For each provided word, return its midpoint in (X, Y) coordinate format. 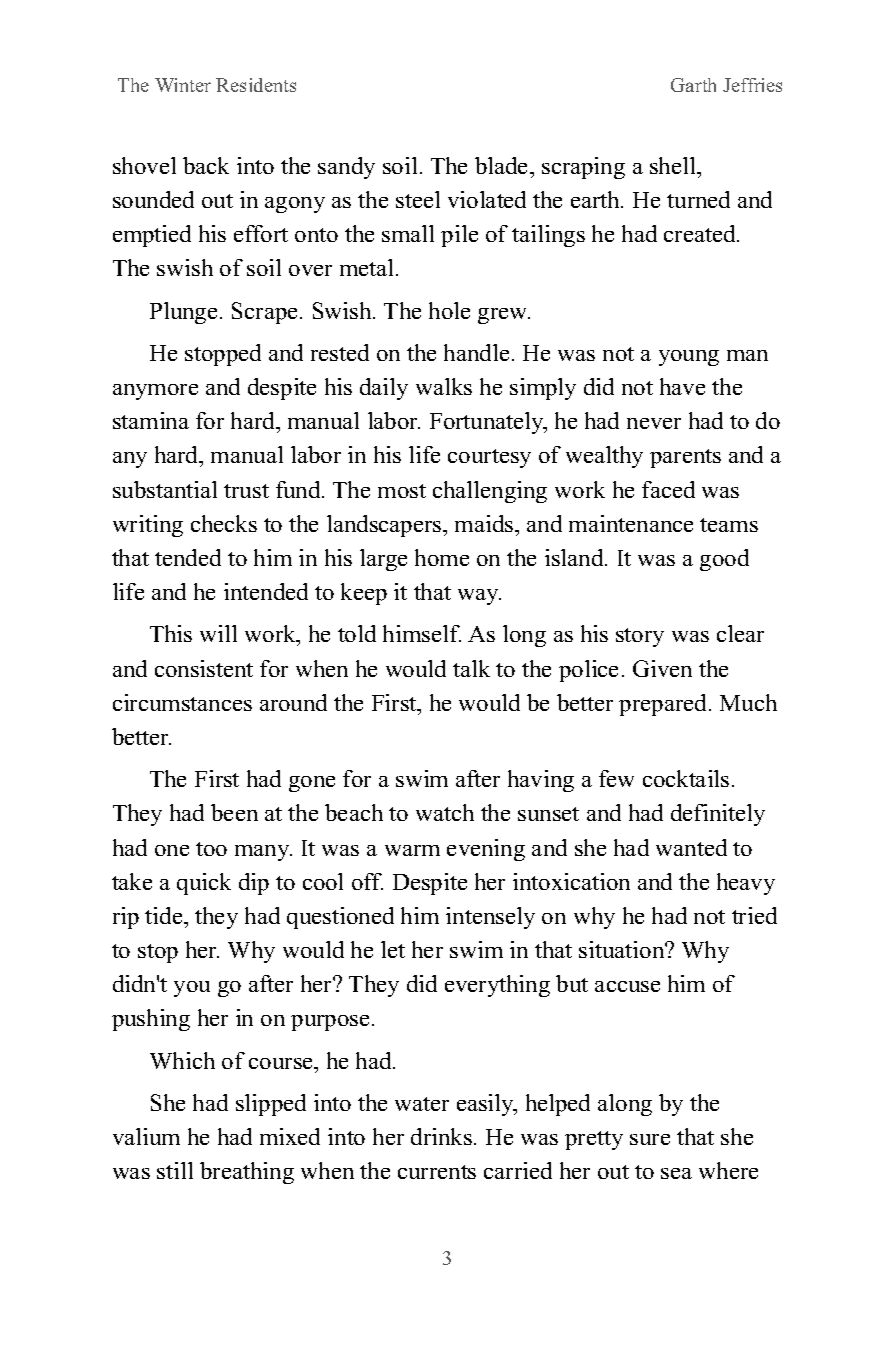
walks (444, 386)
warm (412, 850)
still (175, 1170)
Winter (183, 85)
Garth (693, 85)
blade (503, 165)
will (218, 633)
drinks (441, 1136)
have (682, 386)
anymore (155, 392)
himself (422, 633)
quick (204, 884)
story (640, 637)
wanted (691, 847)
